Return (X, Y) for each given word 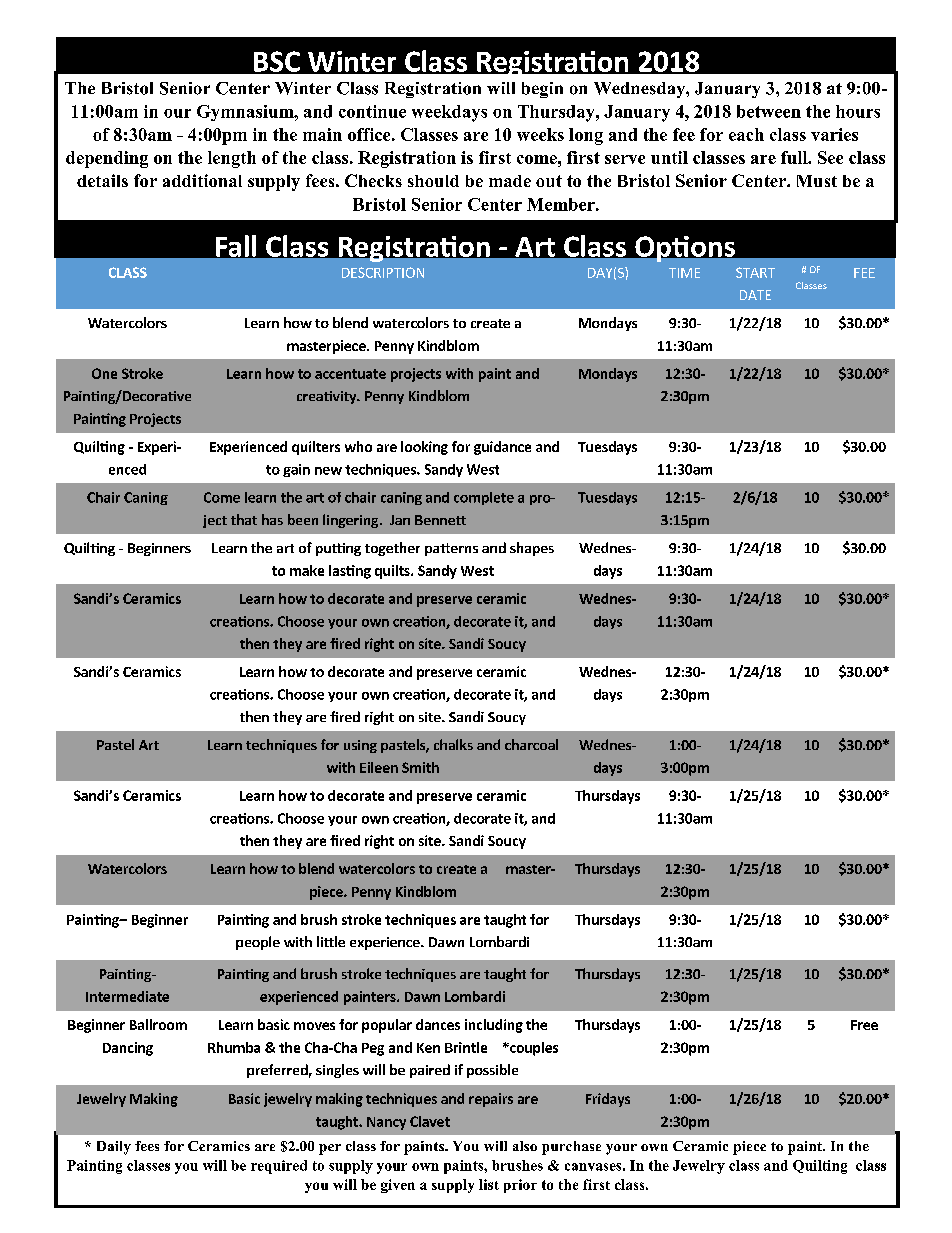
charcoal (531, 744)
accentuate (350, 374)
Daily (114, 1148)
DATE (755, 295)
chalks (453, 744)
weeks (540, 134)
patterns (451, 549)
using (360, 746)
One (104, 373)
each (746, 134)
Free (864, 1025)
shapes (532, 549)
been (303, 519)
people (258, 943)
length (232, 159)
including (494, 1026)
